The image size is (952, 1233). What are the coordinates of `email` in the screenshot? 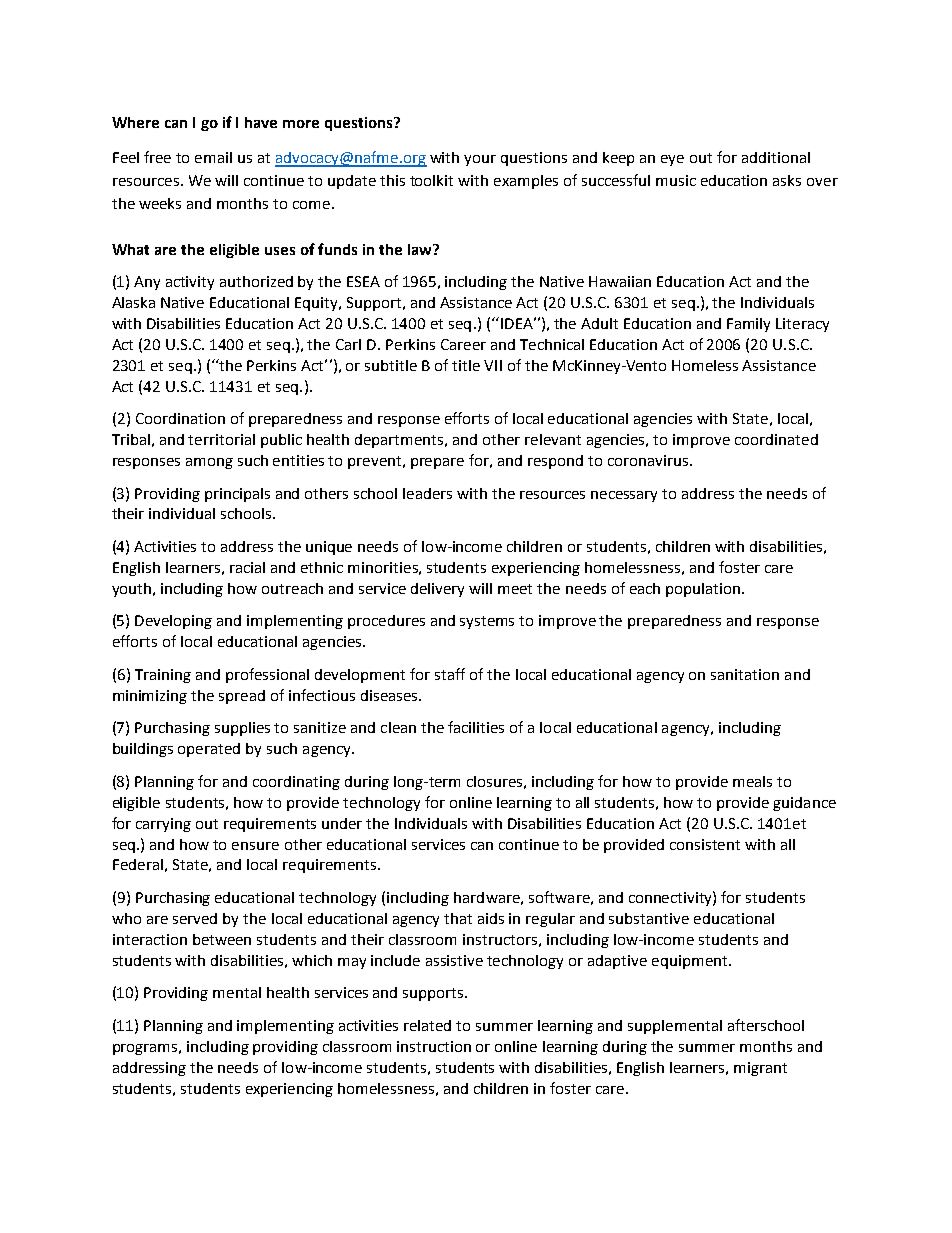 It's located at (213, 157).
